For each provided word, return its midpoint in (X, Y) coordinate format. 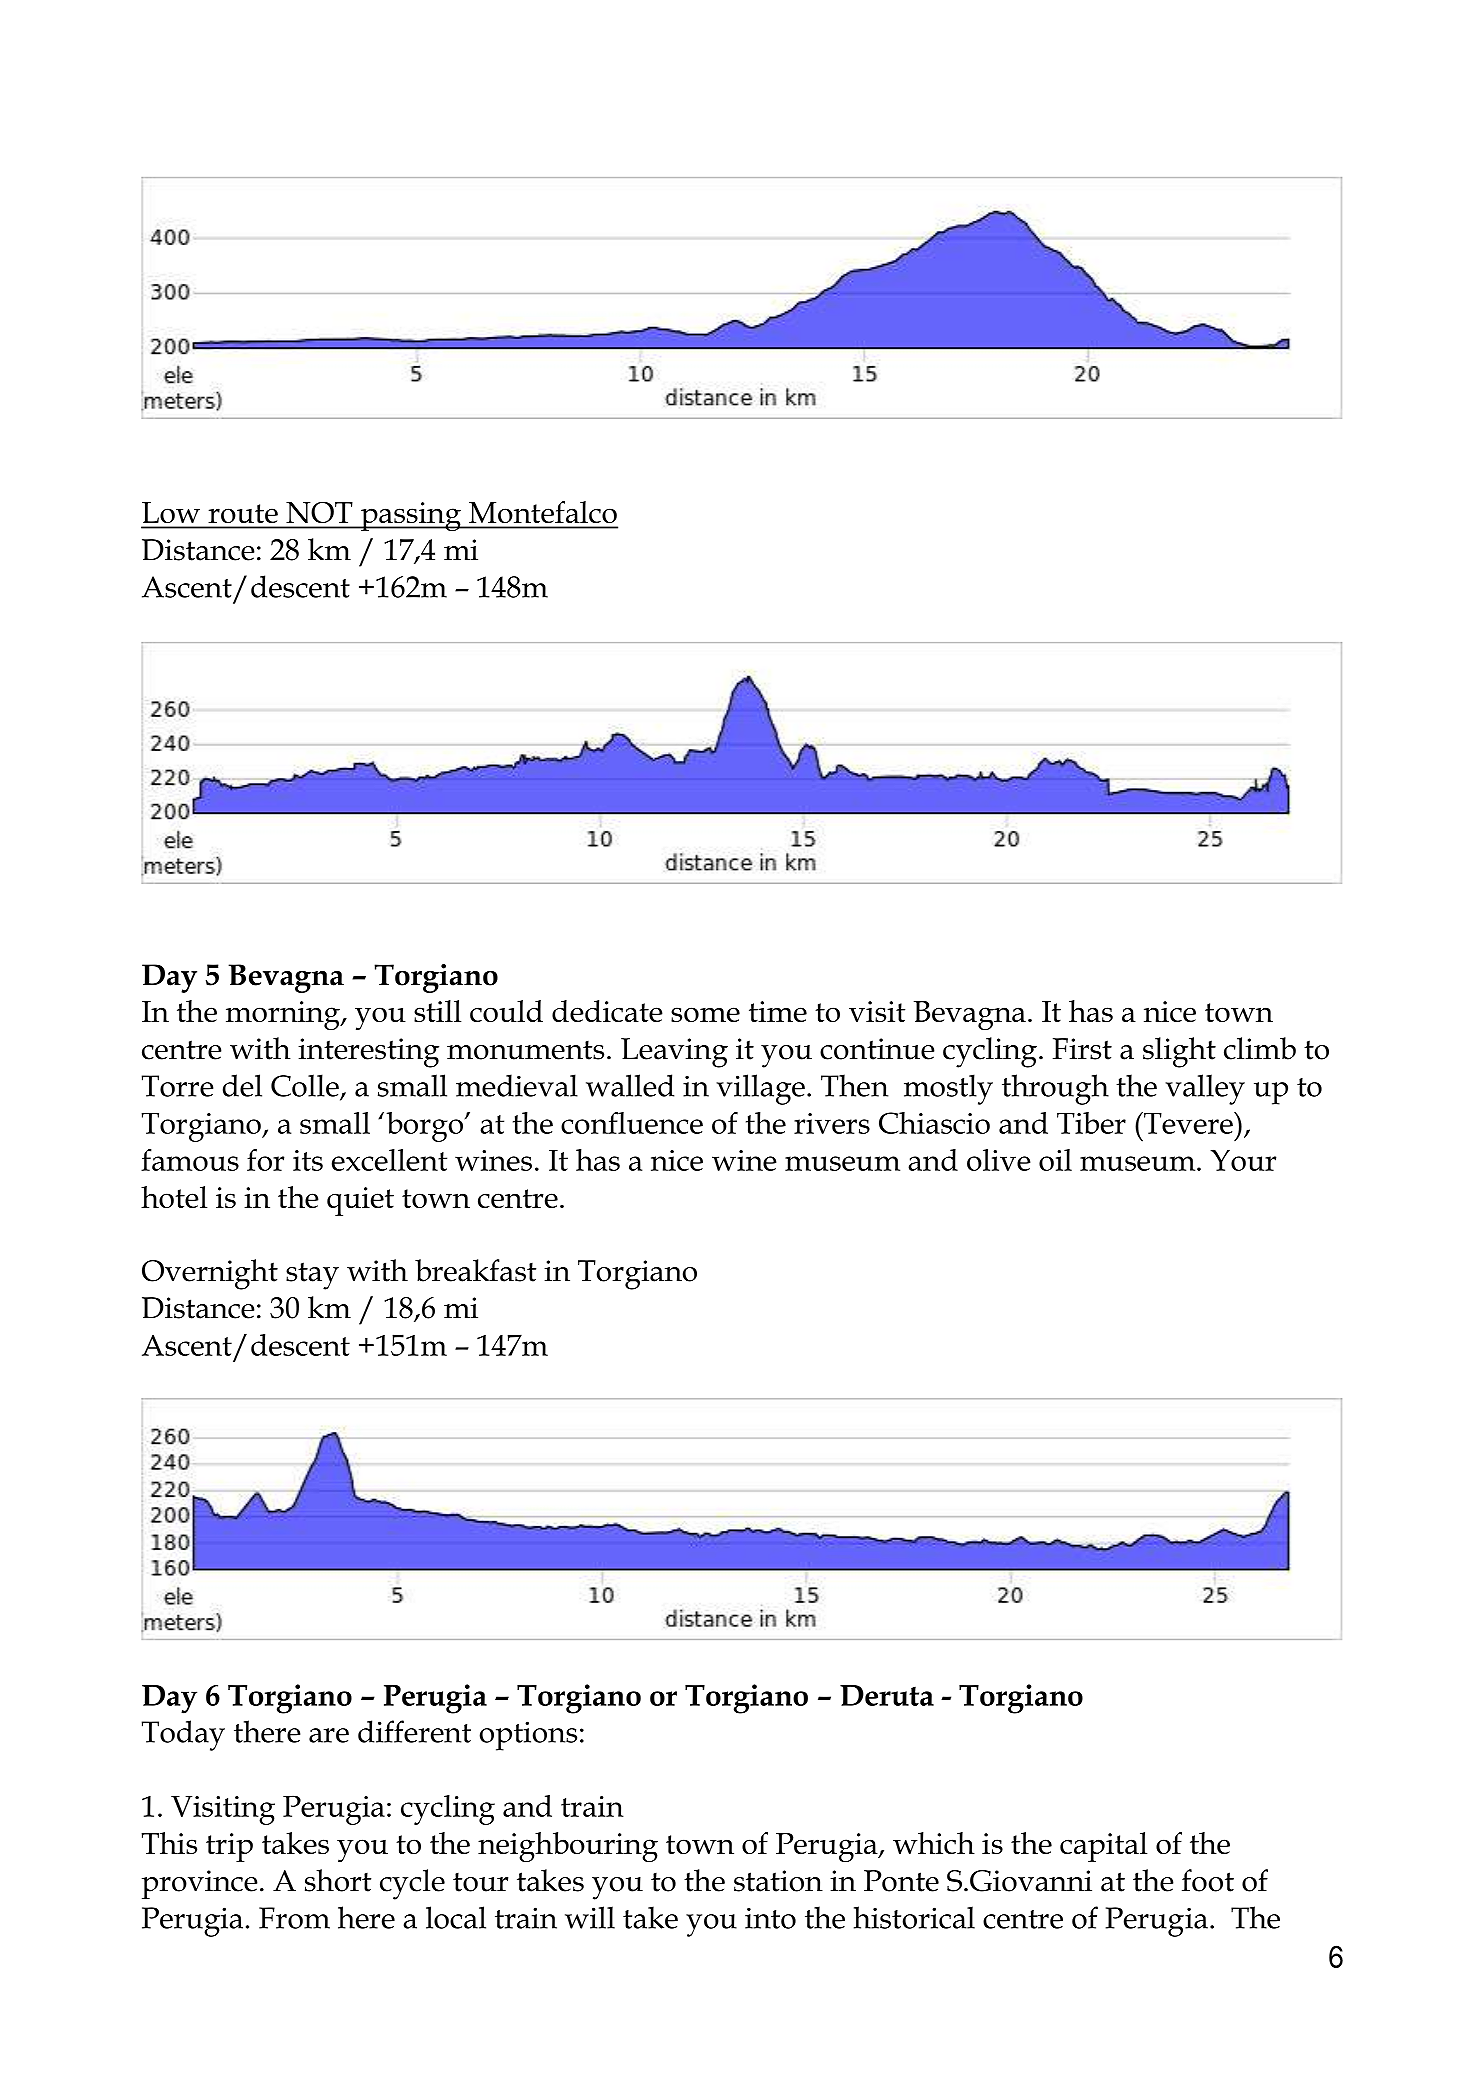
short (338, 1880)
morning (284, 1015)
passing (411, 516)
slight (1179, 1052)
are (329, 1735)
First (1082, 1049)
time (778, 1011)
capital (1103, 1847)
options (528, 1736)
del (242, 1085)
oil (1055, 1160)
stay (312, 1276)
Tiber (1091, 1123)
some (705, 1014)
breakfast (475, 1270)
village (760, 1089)
